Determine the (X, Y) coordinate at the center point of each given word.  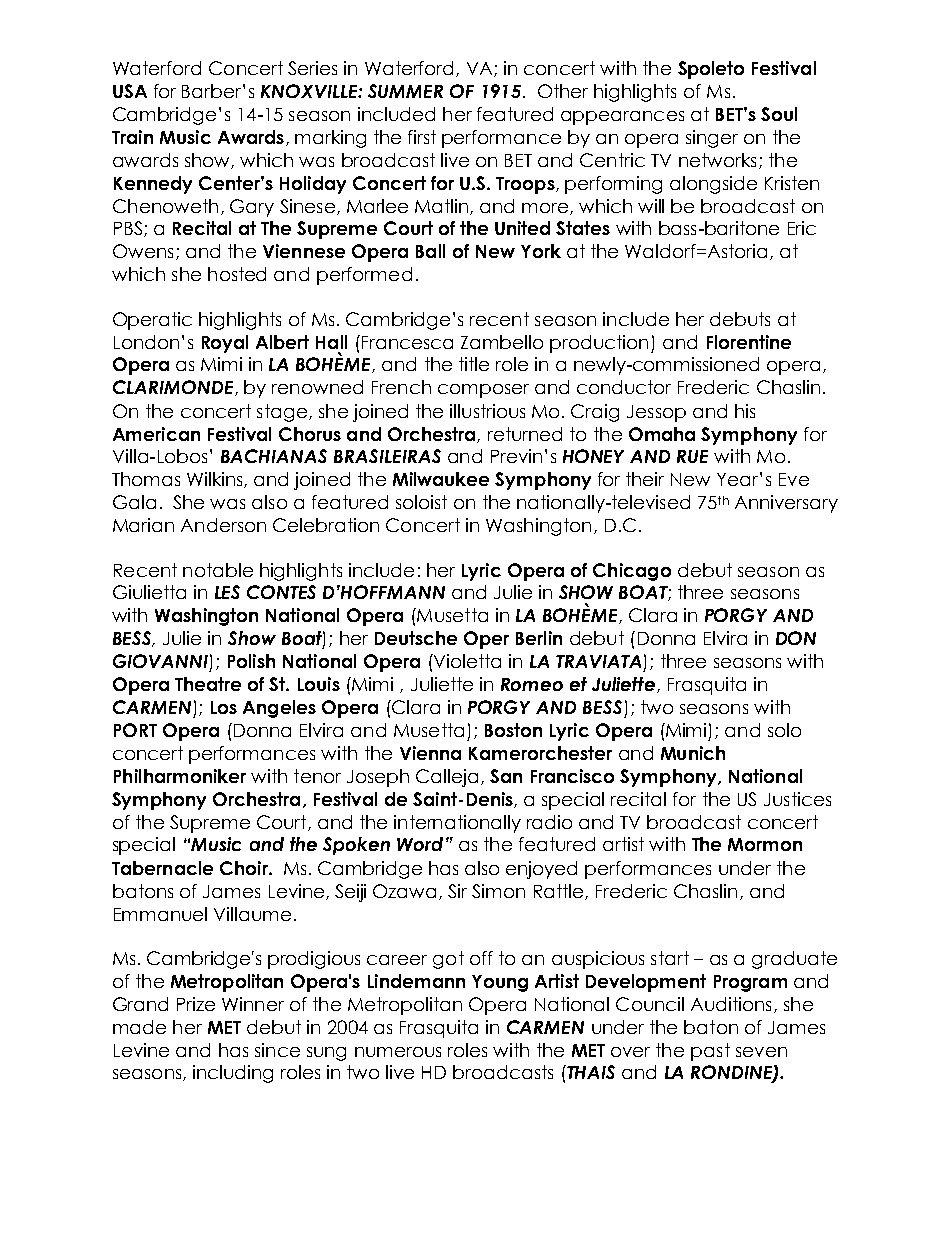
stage (282, 413)
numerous (398, 1052)
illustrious (487, 411)
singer (712, 139)
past (710, 1052)
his (745, 411)
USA (130, 91)
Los (224, 707)
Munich (693, 753)
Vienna (430, 753)
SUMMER (405, 91)
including (233, 1074)
